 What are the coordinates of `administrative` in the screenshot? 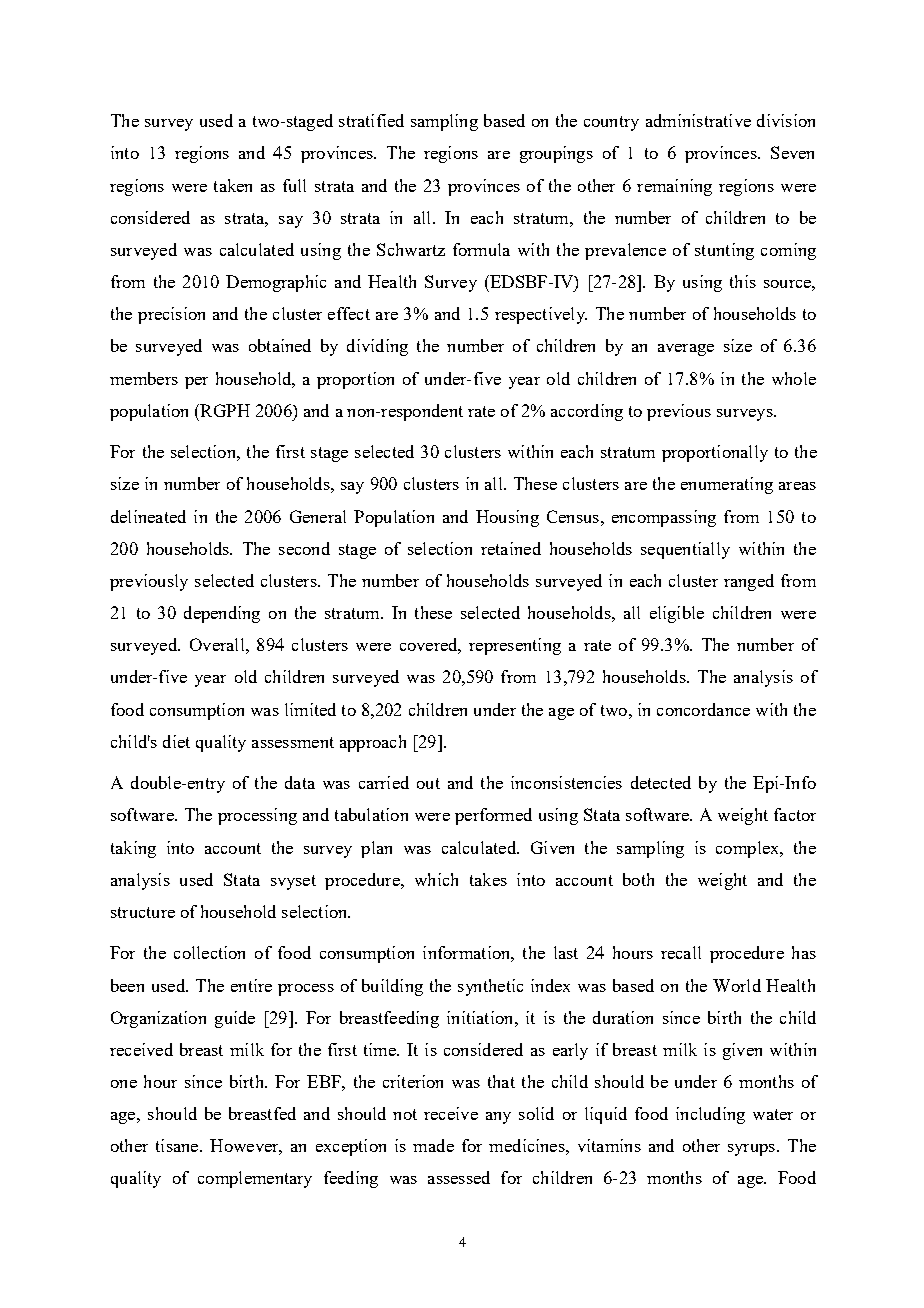 It's located at (698, 120).
